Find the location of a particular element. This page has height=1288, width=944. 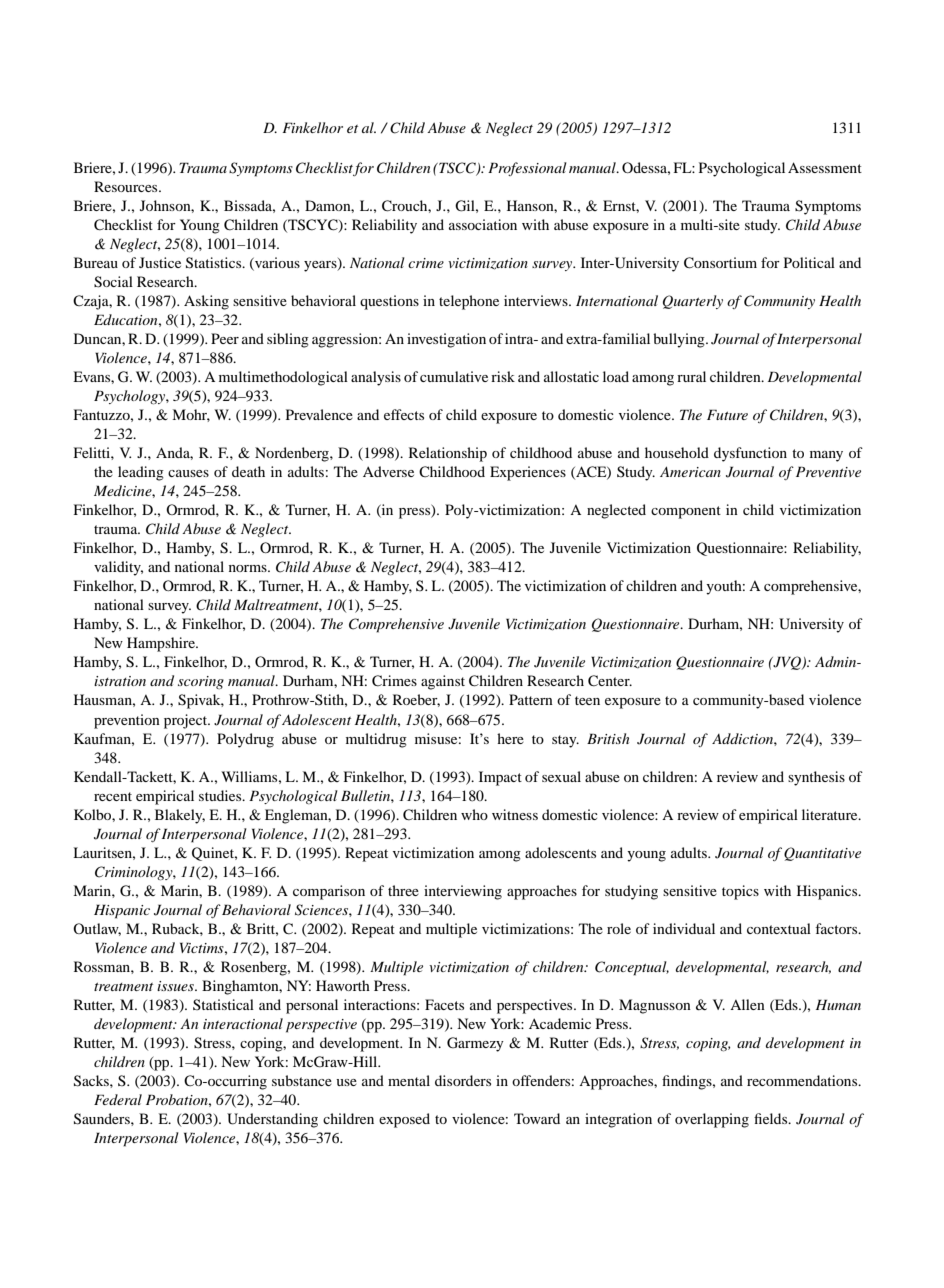

causes is located at coordinates (188, 473).
